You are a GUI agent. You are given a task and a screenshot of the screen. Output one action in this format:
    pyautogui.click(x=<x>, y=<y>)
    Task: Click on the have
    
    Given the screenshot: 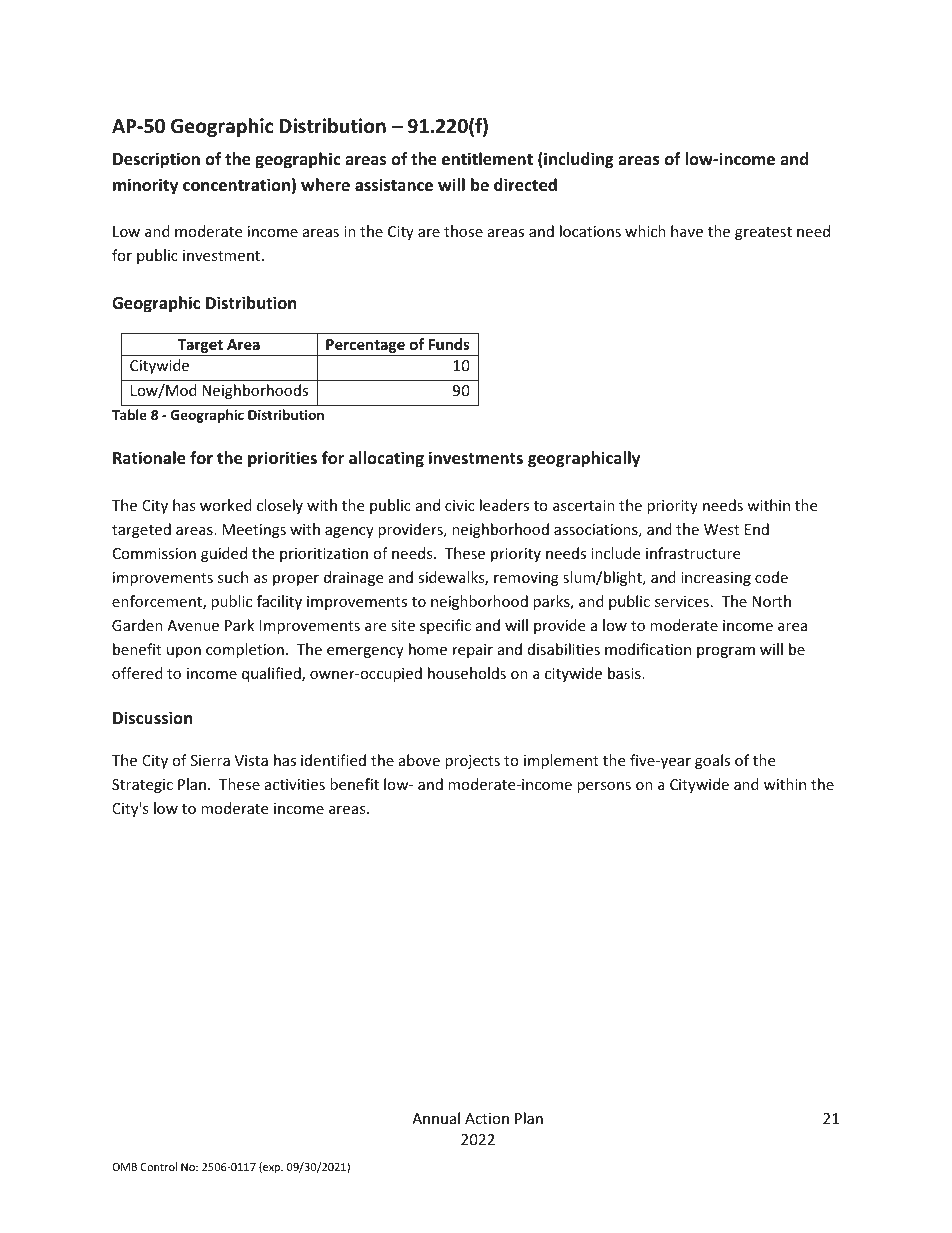 What is the action you would take?
    pyautogui.click(x=687, y=231)
